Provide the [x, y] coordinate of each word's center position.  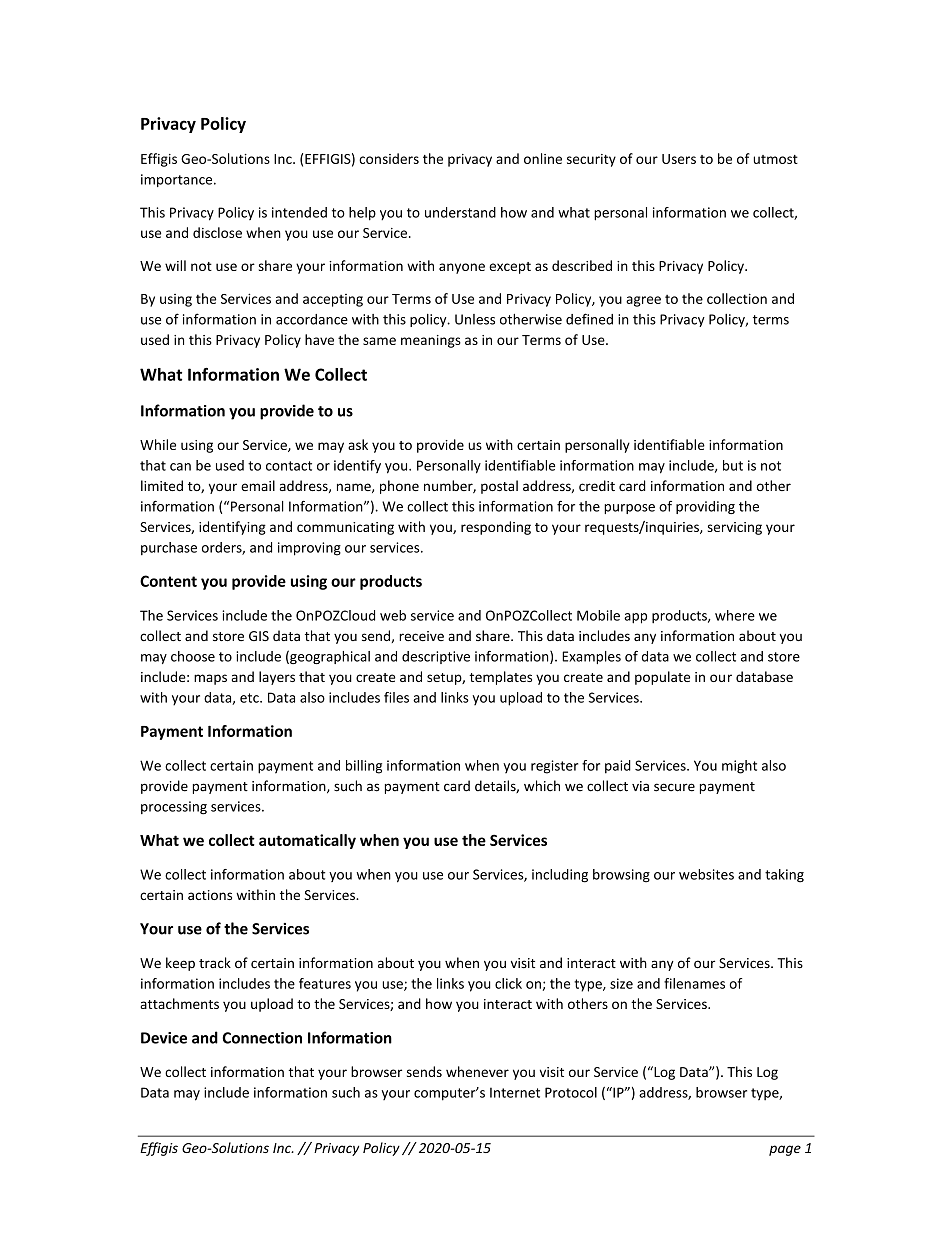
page [785, 1150]
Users [679, 159]
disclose [217, 232]
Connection [262, 1038]
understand [460, 212]
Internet [515, 1092]
